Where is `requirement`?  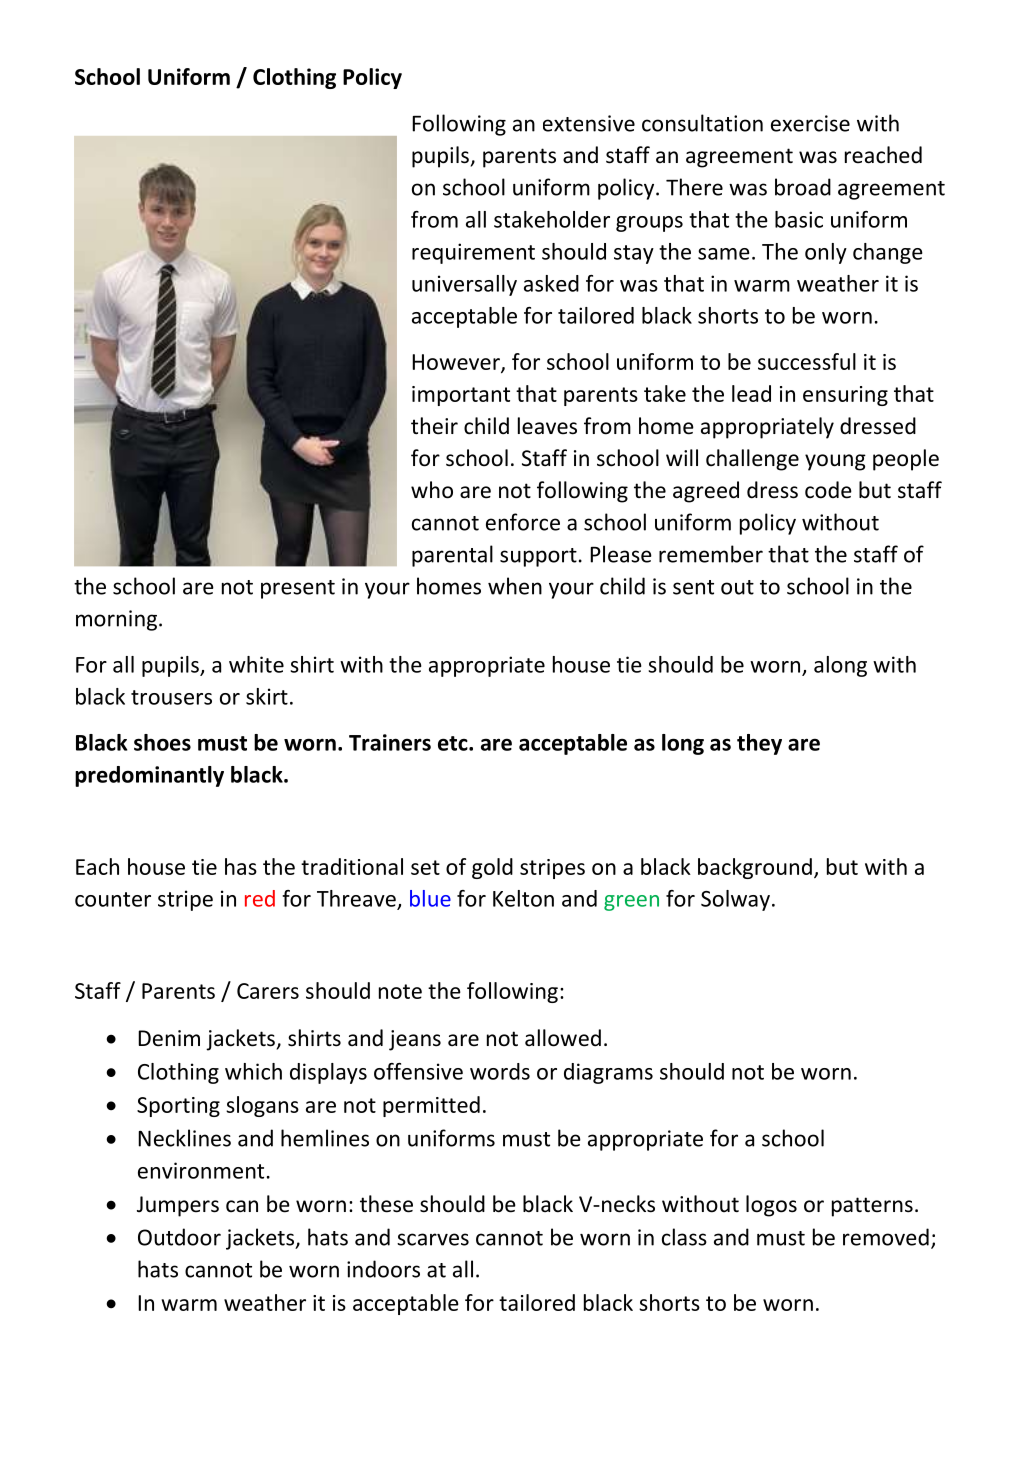 requirement is located at coordinates (473, 253).
